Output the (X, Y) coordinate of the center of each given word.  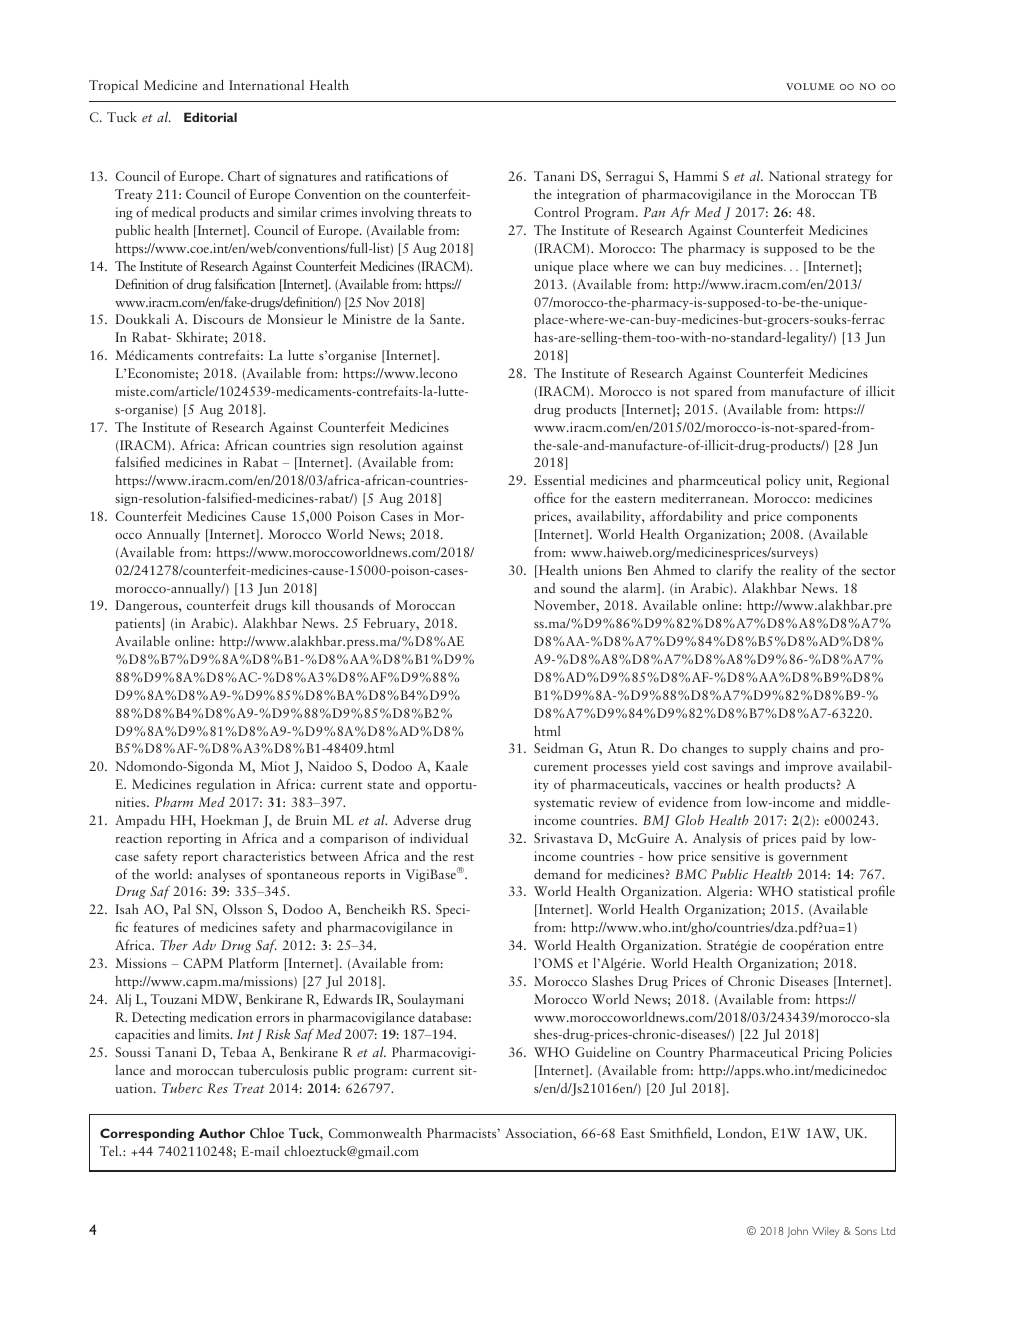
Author (222, 1133)
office (549, 497)
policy (783, 481)
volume (810, 86)
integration (588, 195)
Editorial (210, 117)
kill (301, 605)
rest (463, 857)
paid (814, 839)
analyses (221, 875)
